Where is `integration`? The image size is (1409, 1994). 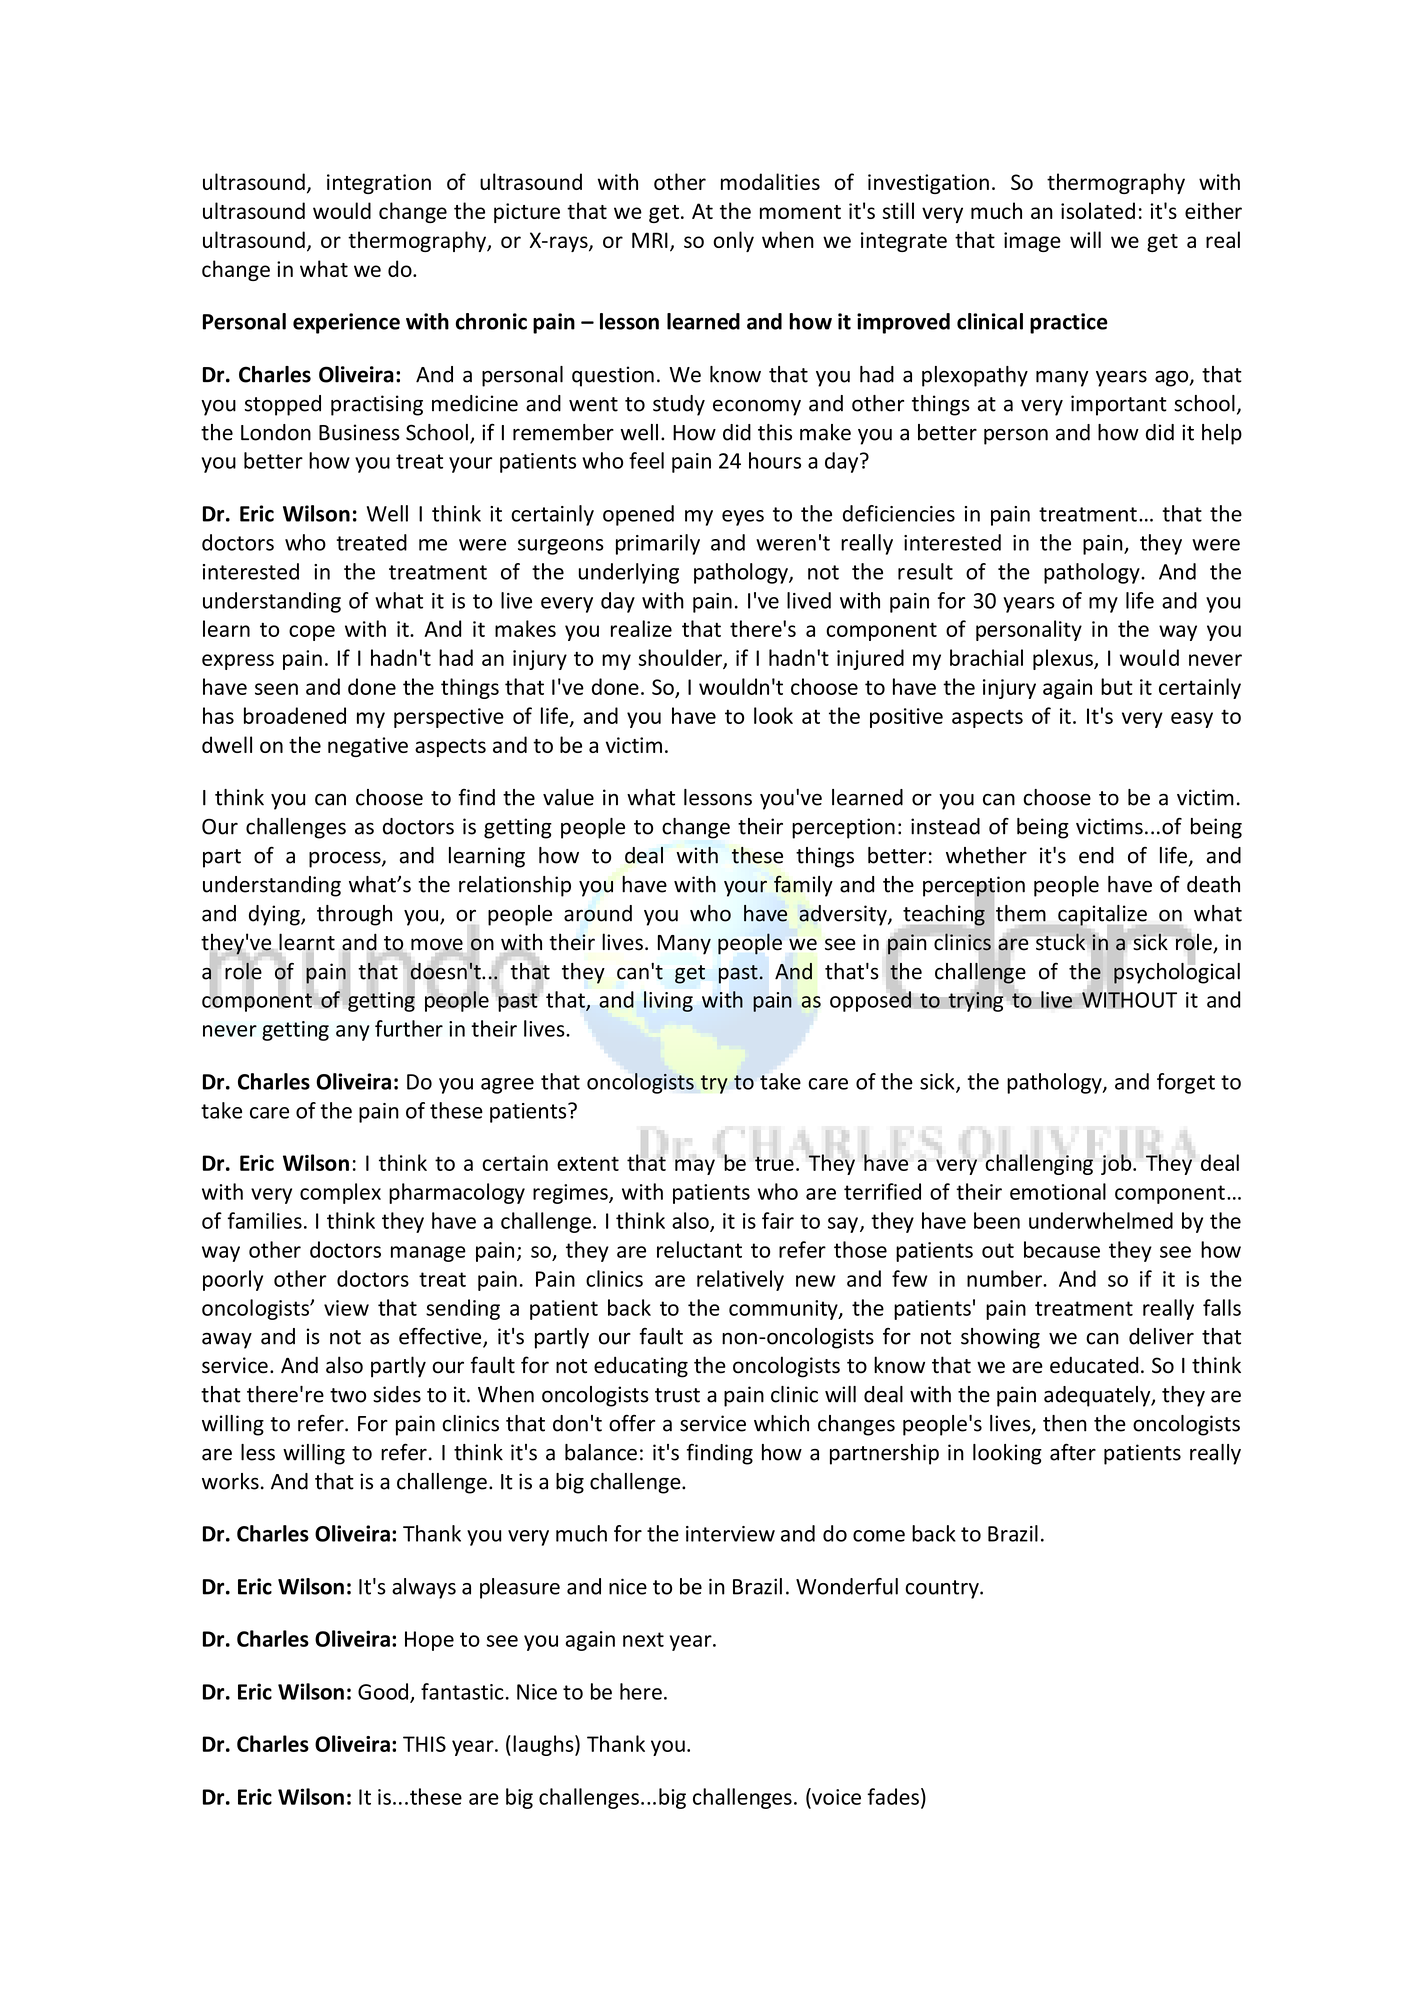
integration is located at coordinates (379, 184).
